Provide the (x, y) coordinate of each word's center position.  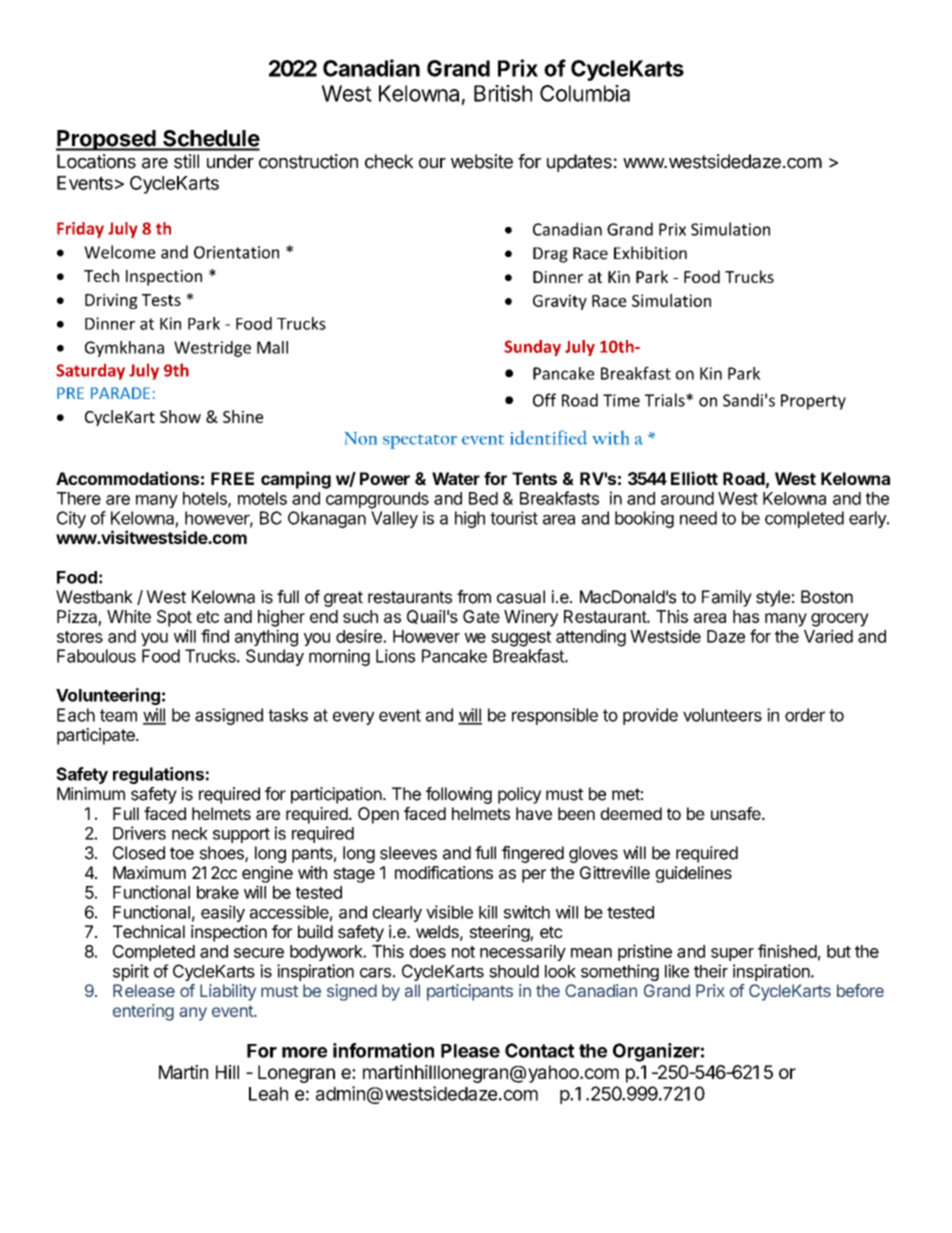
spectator (420, 442)
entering (143, 1012)
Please (470, 1051)
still (186, 161)
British (503, 93)
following (459, 795)
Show (180, 416)
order (805, 715)
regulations (158, 775)
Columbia (585, 93)
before (860, 990)
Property (813, 402)
